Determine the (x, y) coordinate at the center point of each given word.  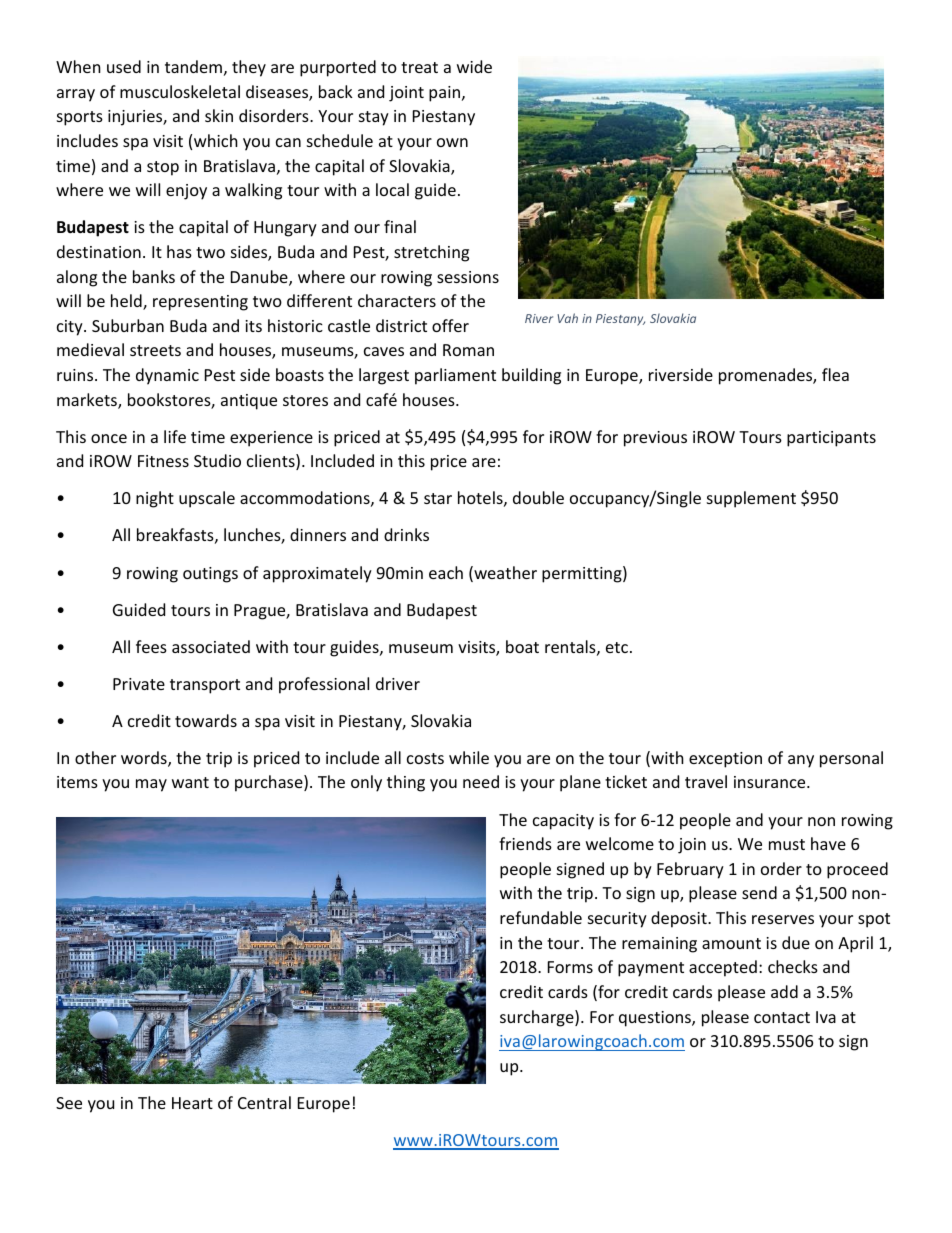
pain (446, 94)
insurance (771, 782)
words (145, 759)
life (175, 436)
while (469, 757)
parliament (455, 376)
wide (474, 66)
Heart (192, 1103)
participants (831, 439)
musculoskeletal (180, 91)
